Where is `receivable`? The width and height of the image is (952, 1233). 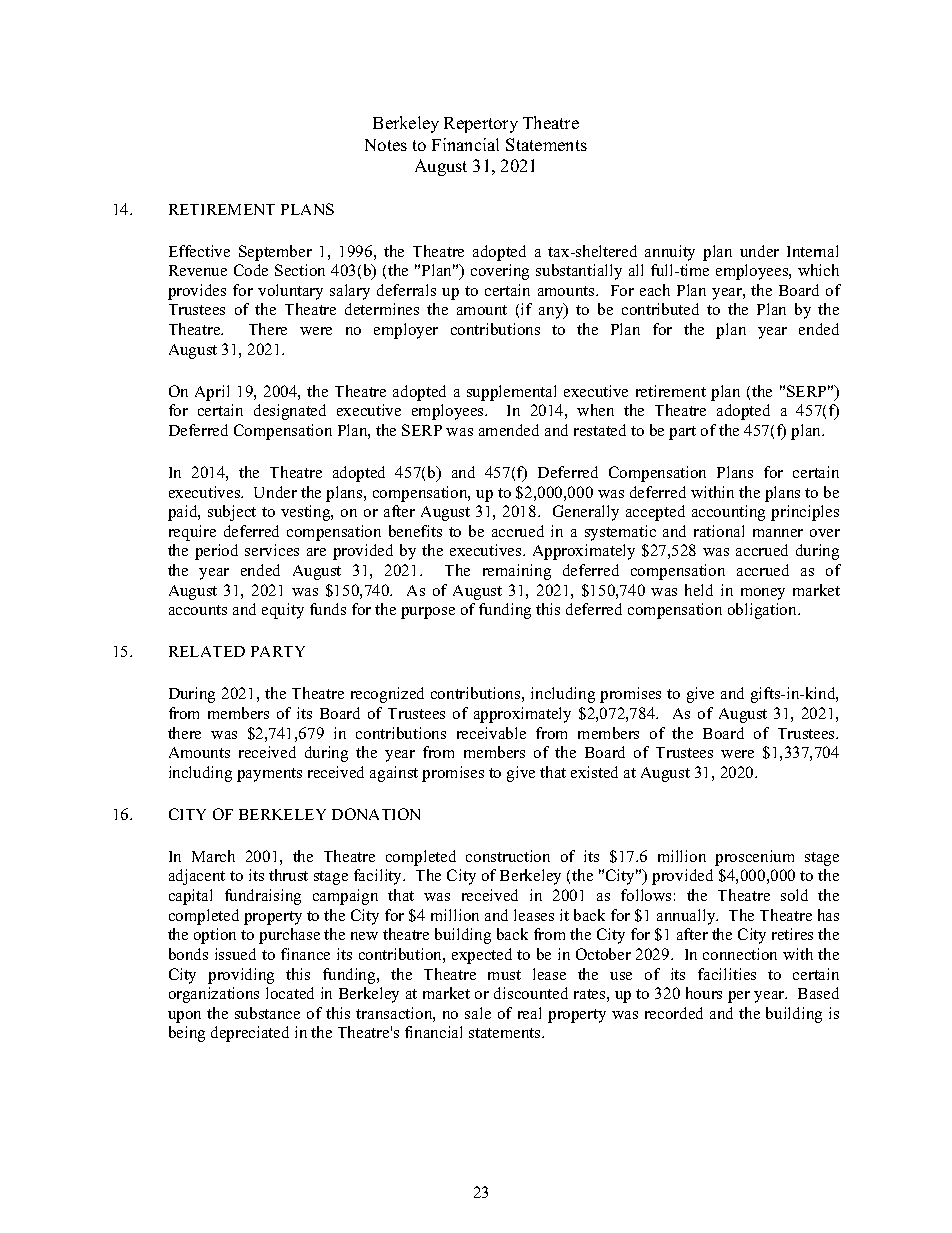
receivable is located at coordinates (491, 733).
